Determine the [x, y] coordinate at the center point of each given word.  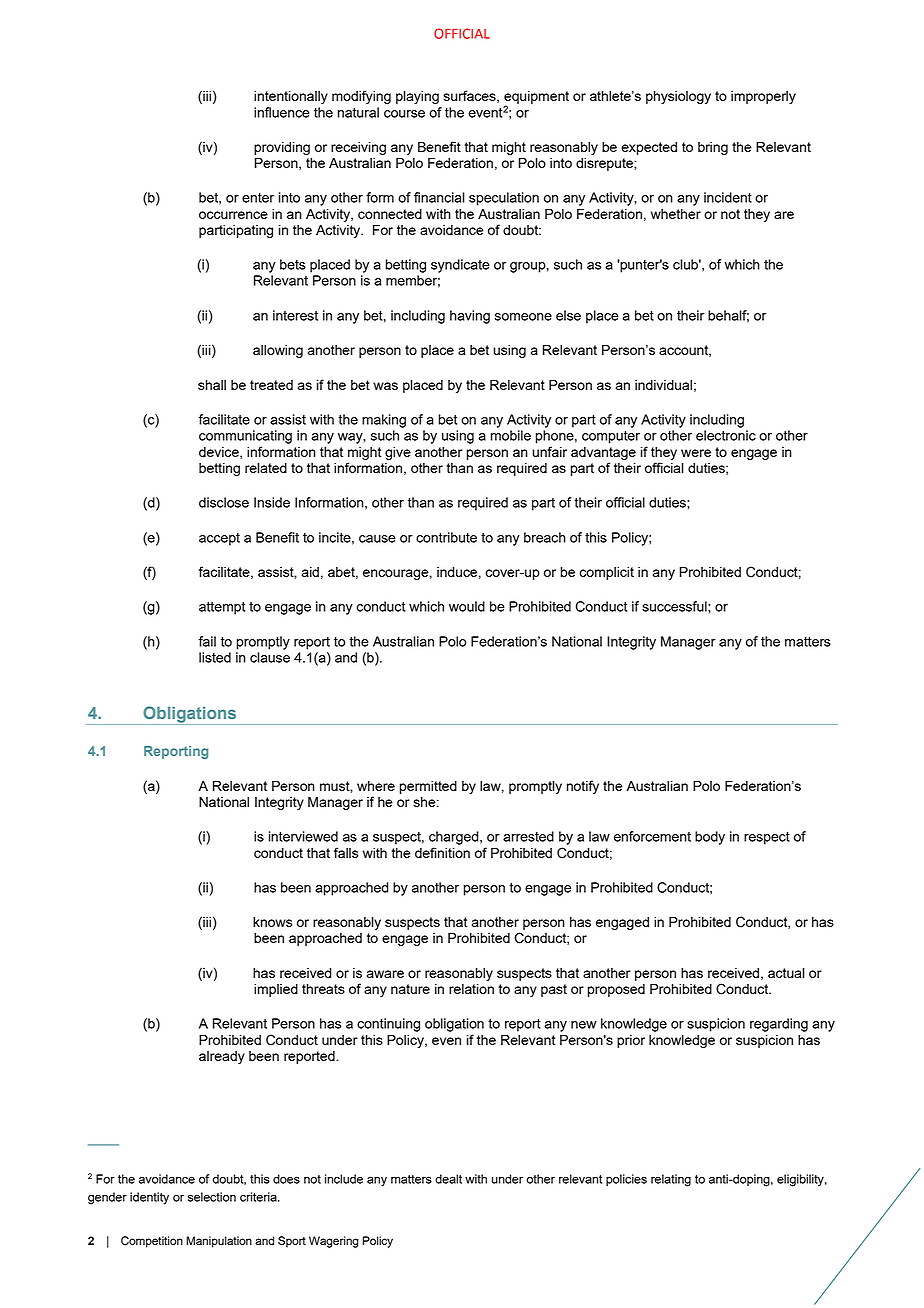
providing [282, 148]
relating [671, 1180]
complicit [606, 573]
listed [215, 657]
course [404, 114]
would [467, 606]
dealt [448, 1179]
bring [713, 148]
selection [212, 1197]
